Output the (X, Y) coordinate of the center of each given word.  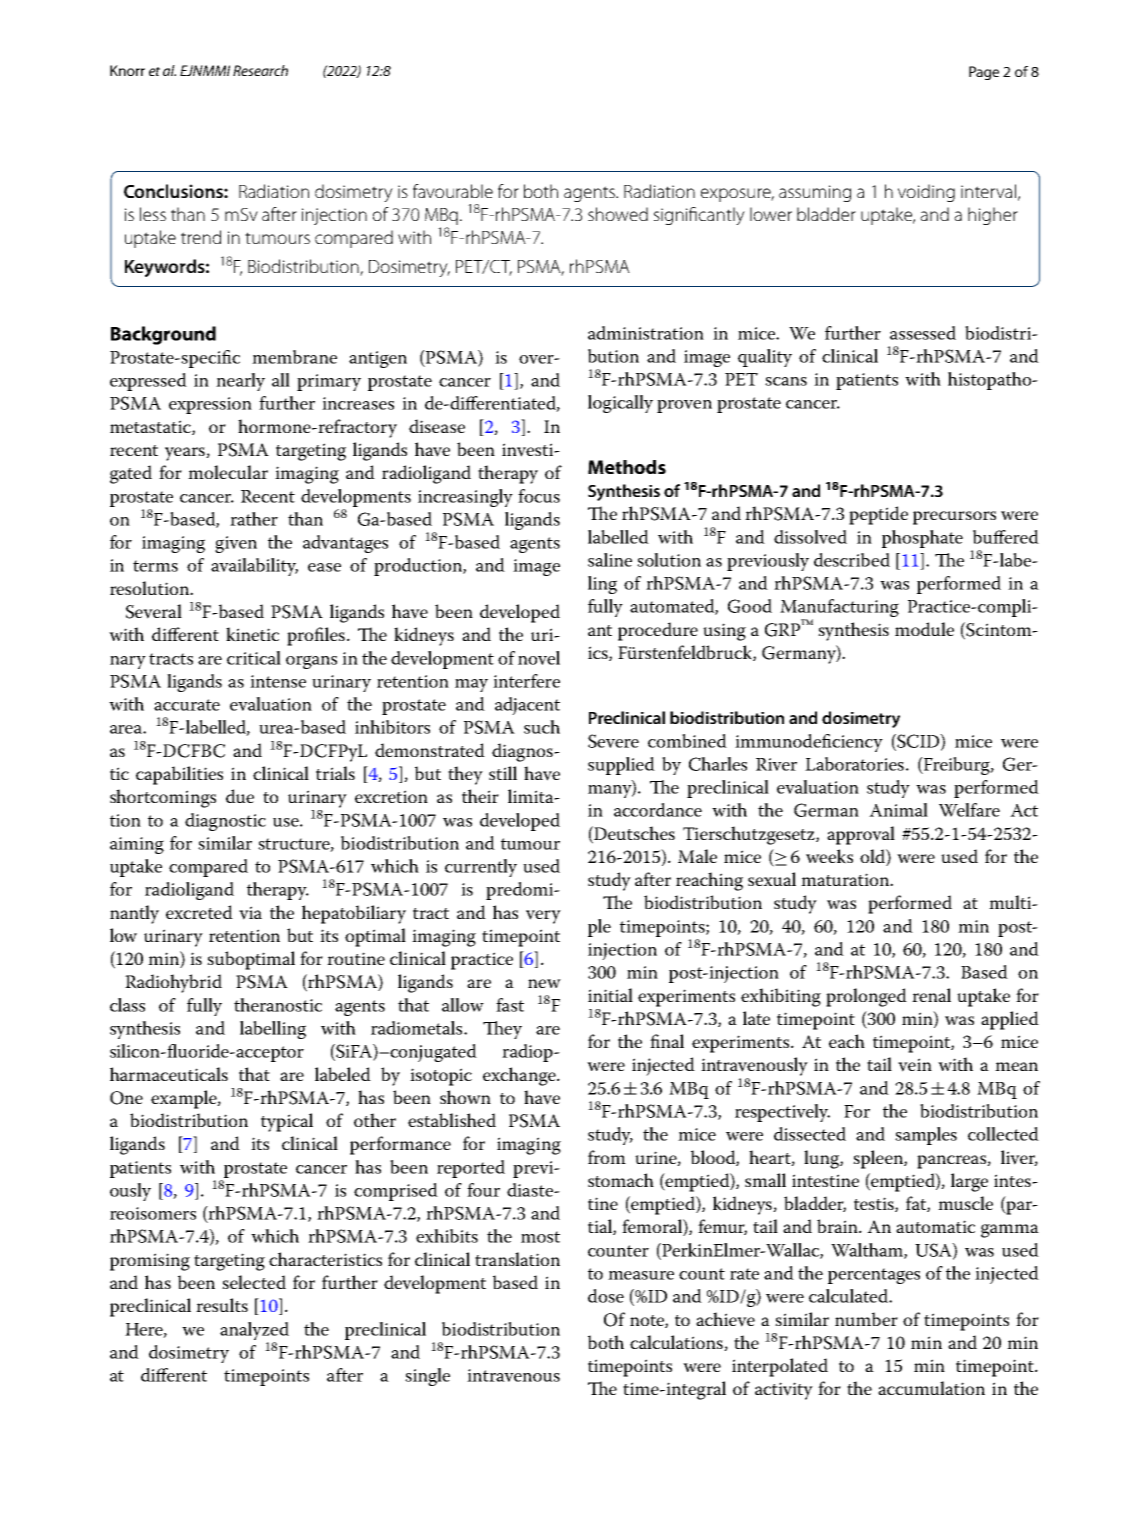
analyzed (254, 1331)
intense (278, 681)
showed (618, 214)
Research (260, 70)
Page (984, 73)
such (542, 727)
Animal (898, 810)
